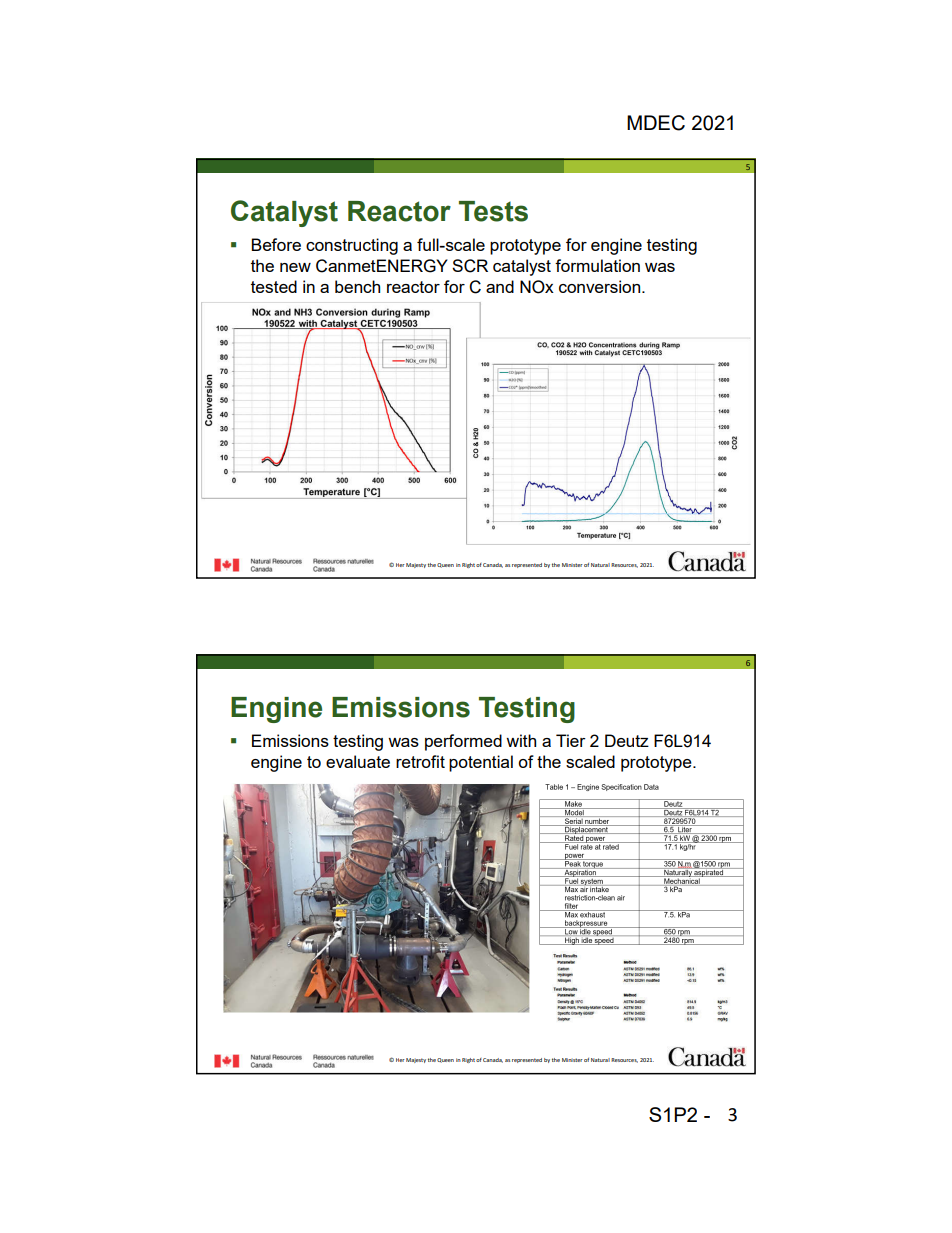 The width and height of the screenshot is (952, 1233). Describe the element at coordinates (493, 211) in the screenshot. I see `Tests` at that location.
